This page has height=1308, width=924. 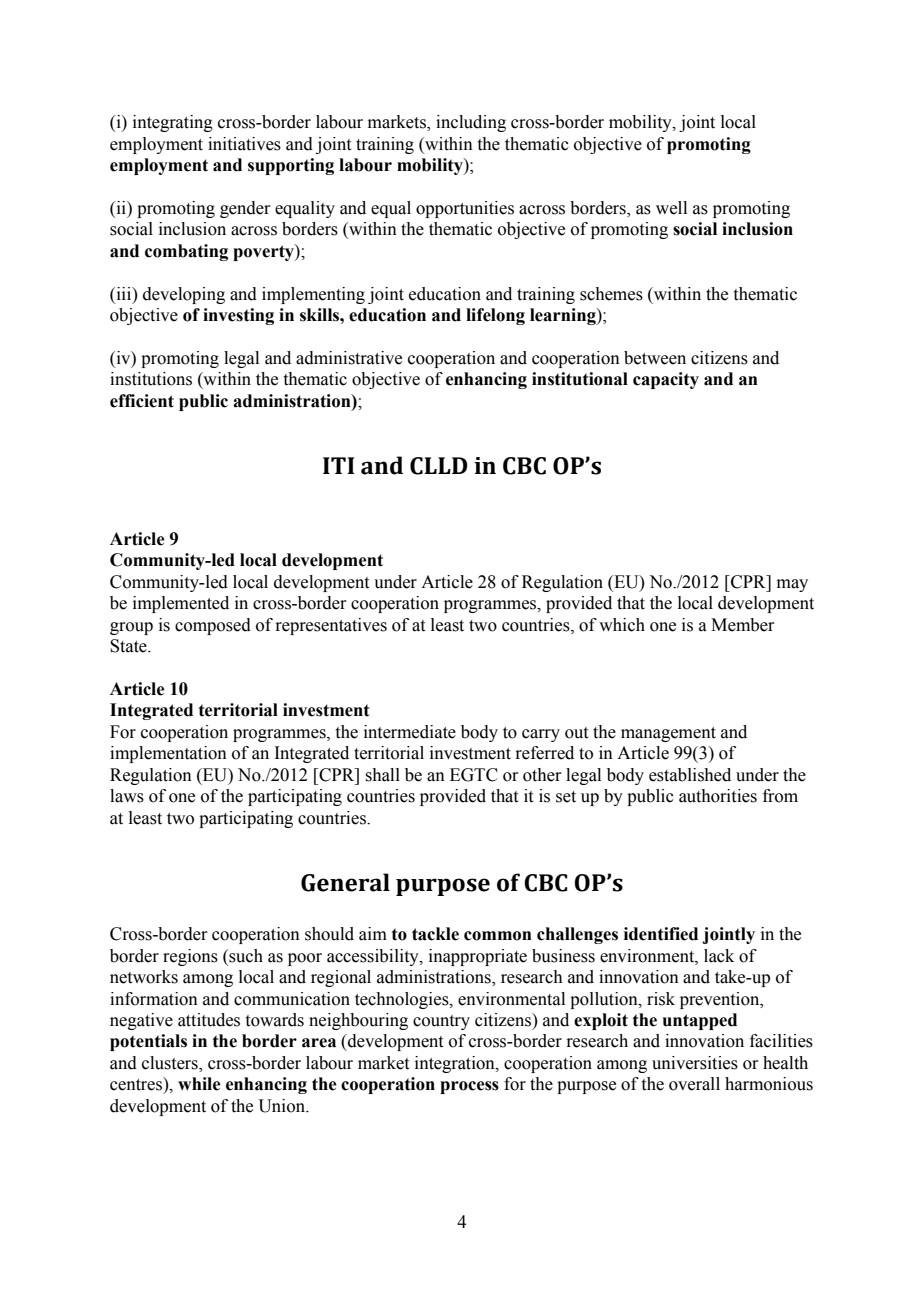 What do you see at coordinates (199, 1084) in the page?
I see `while` at bounding box center [199, 1084].
